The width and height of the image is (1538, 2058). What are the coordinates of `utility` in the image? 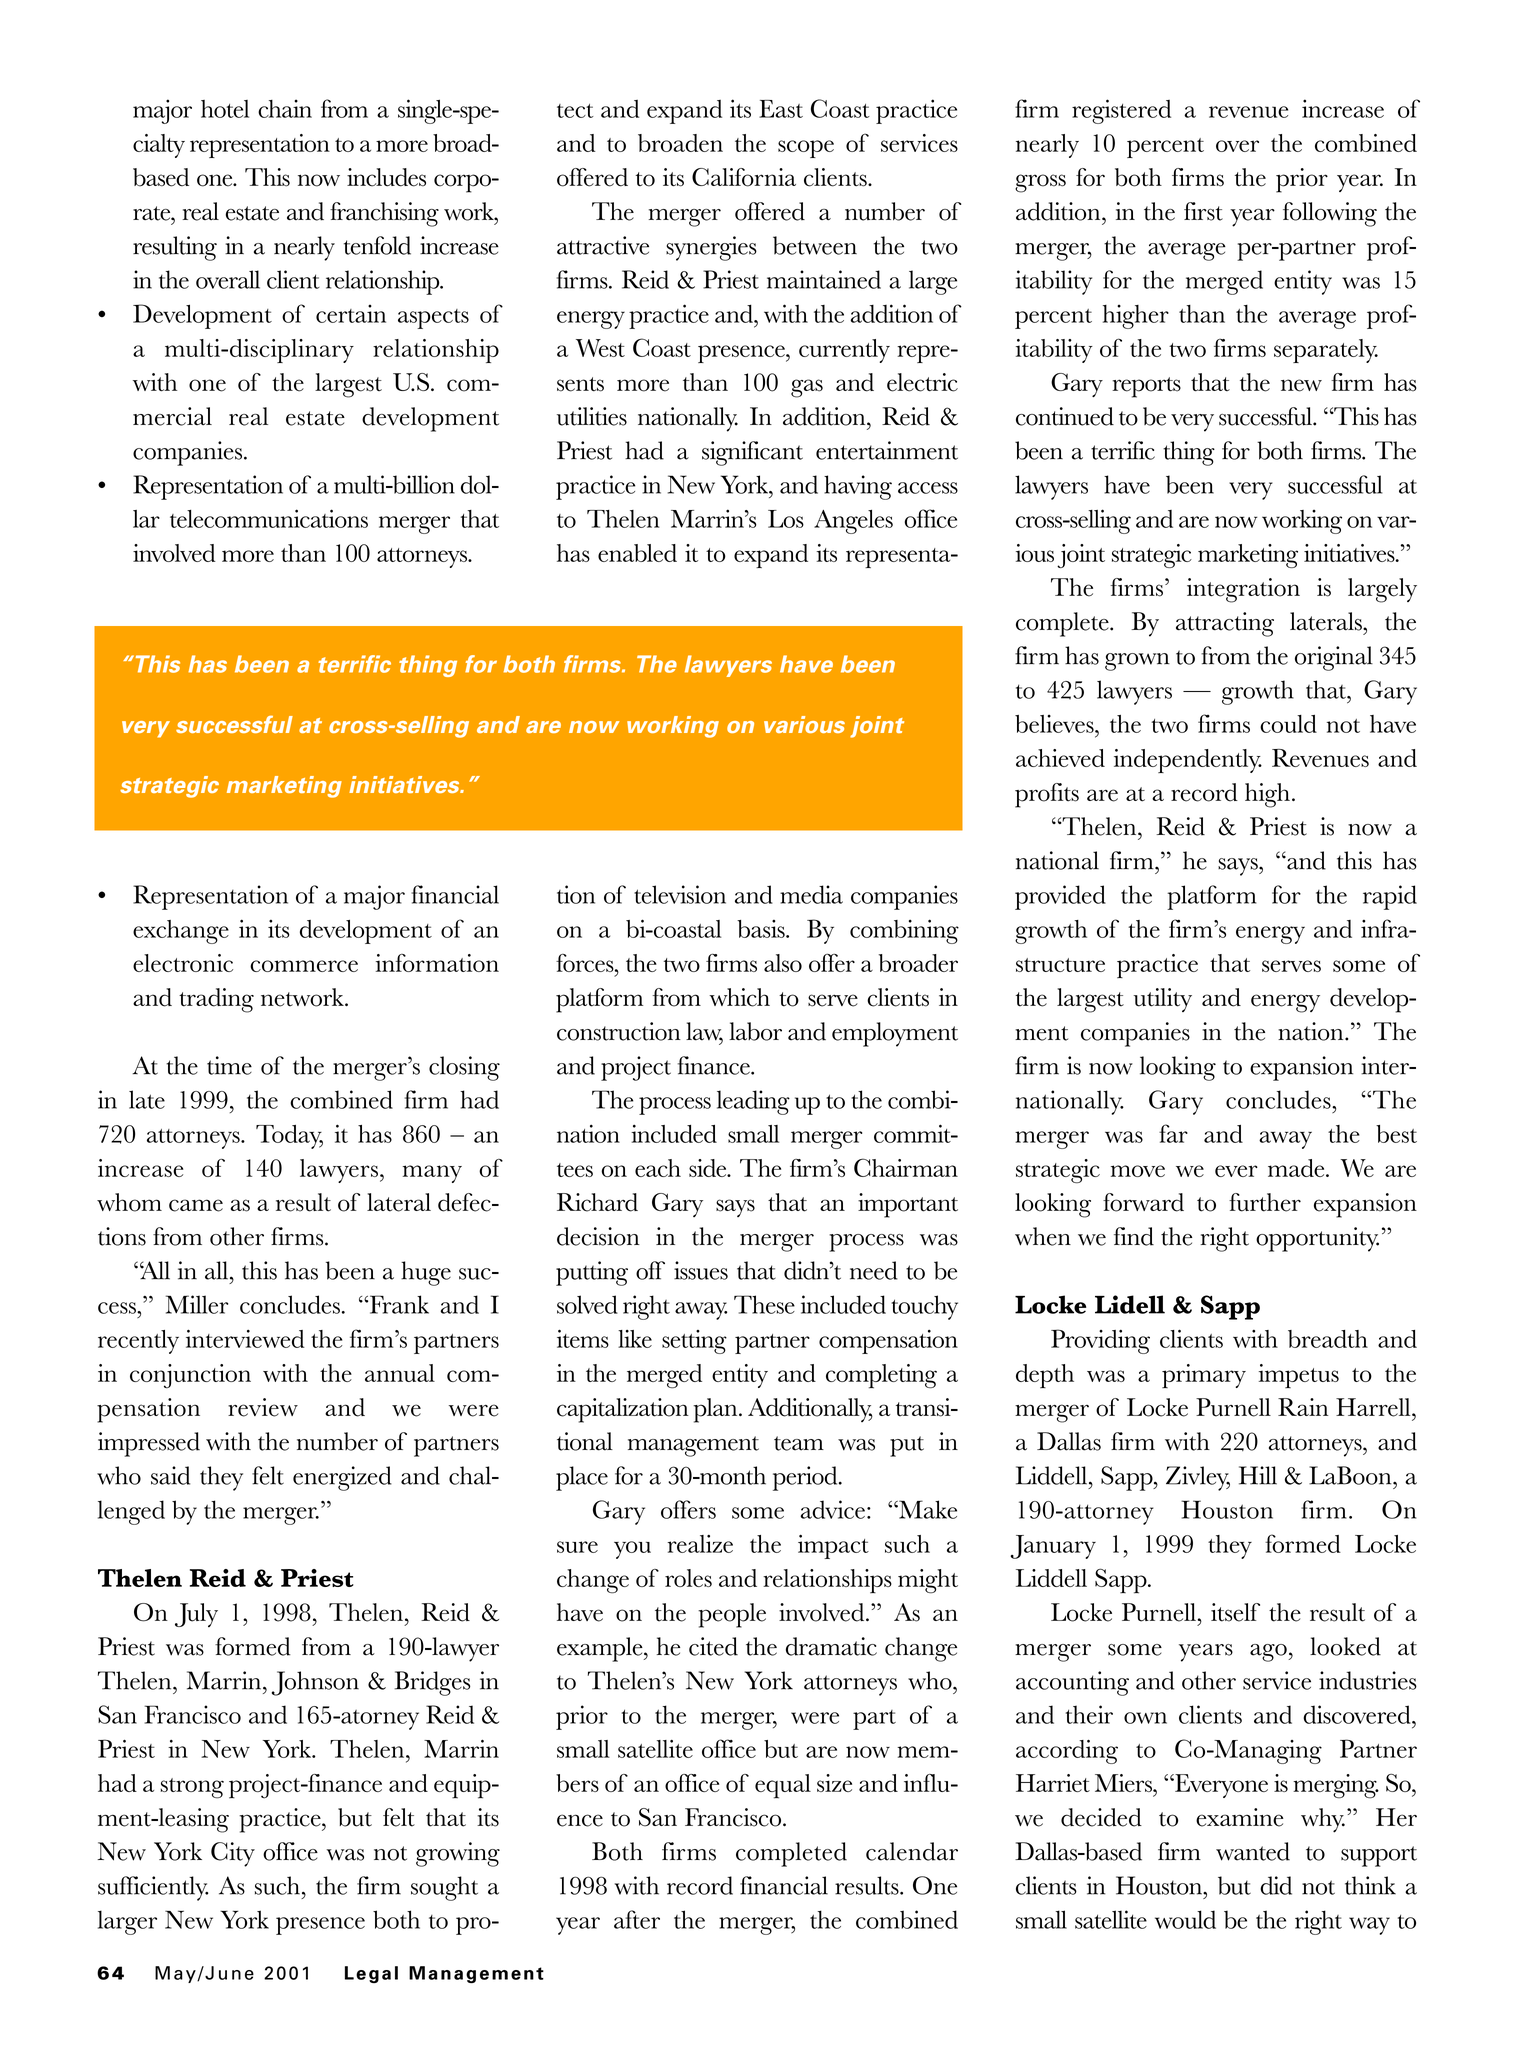 It's located at (1163, 1000).
